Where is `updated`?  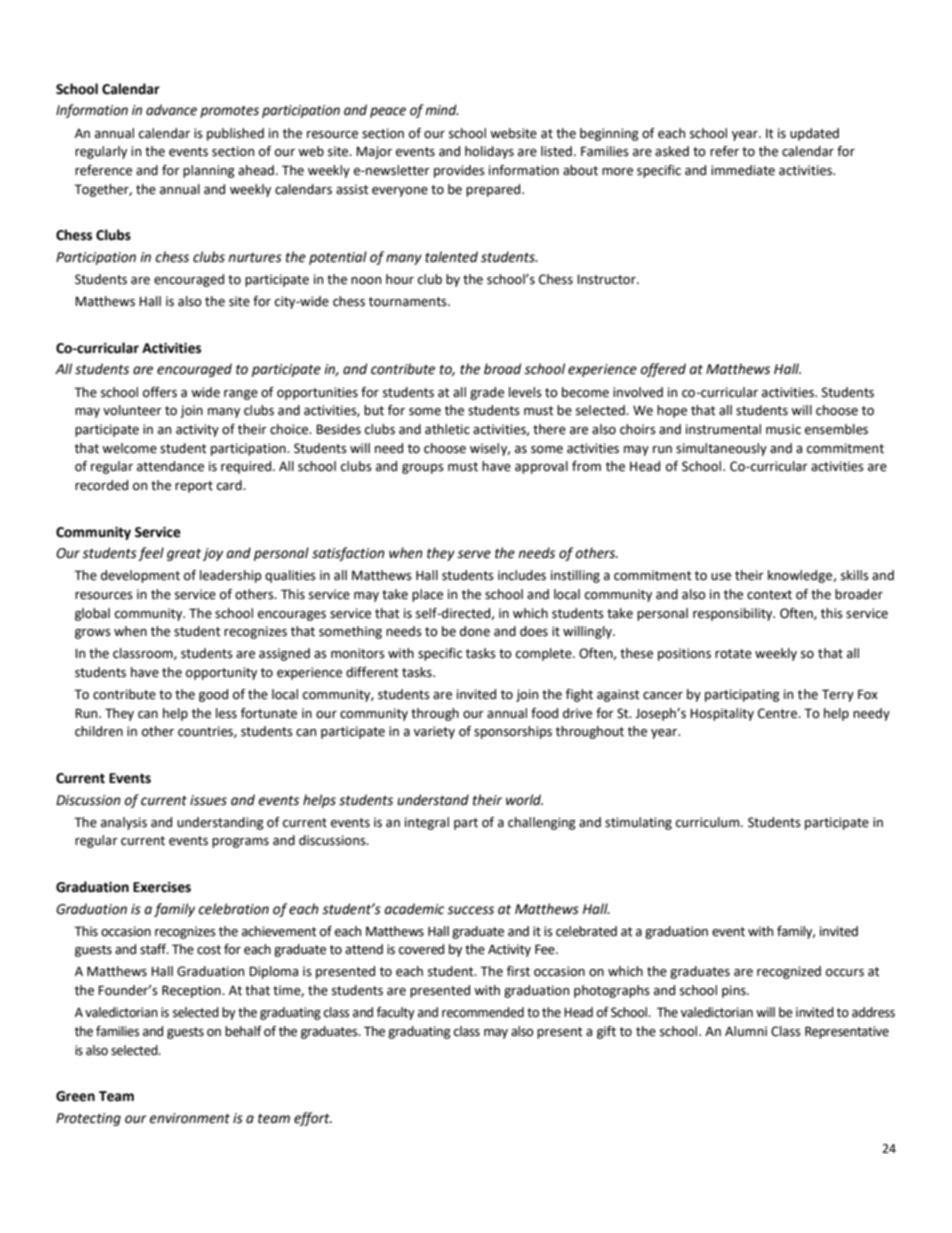 updated is located at coordinates (814, 134).
